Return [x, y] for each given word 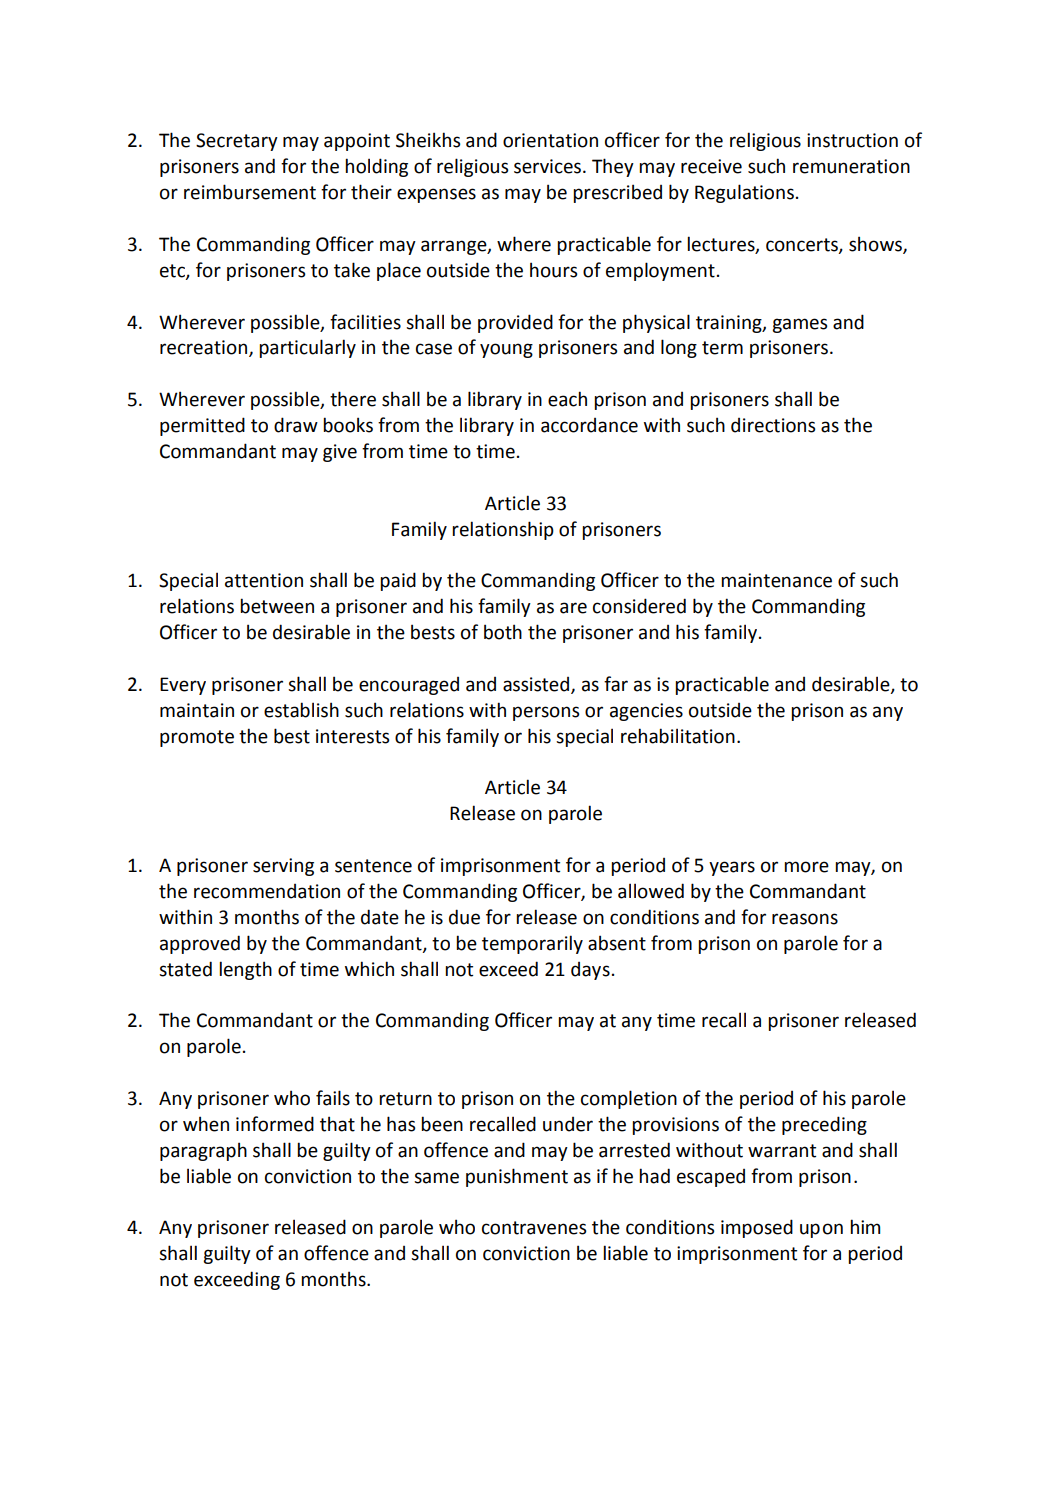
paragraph [203, 1151]
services [549, 166]
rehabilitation [678, 736]
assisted [537, 685]
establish [301, 710]
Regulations [744, 193]
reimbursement [250, 192]
